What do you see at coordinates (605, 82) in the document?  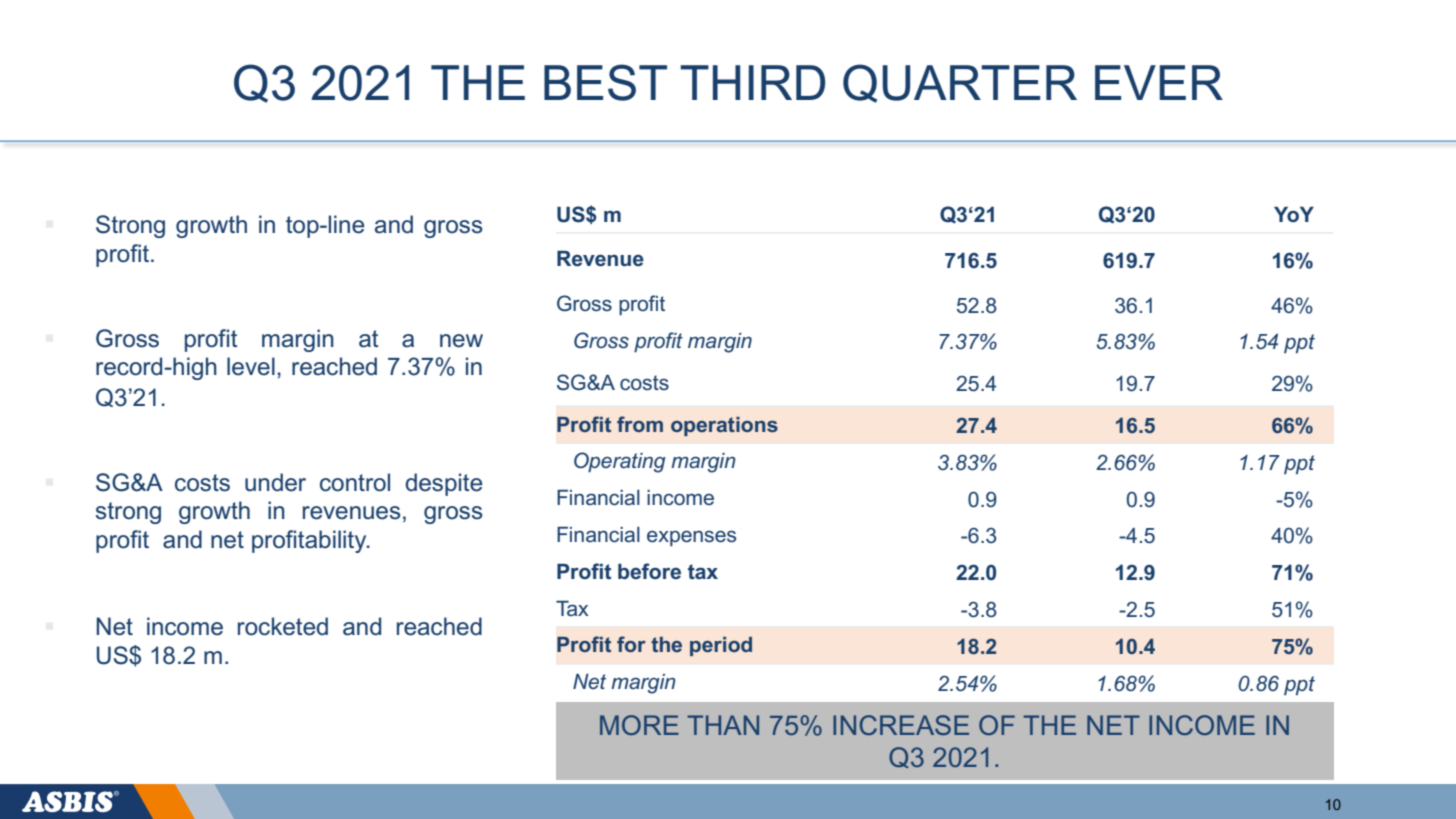 I see `BEST` at bounding box center [605, 82].
